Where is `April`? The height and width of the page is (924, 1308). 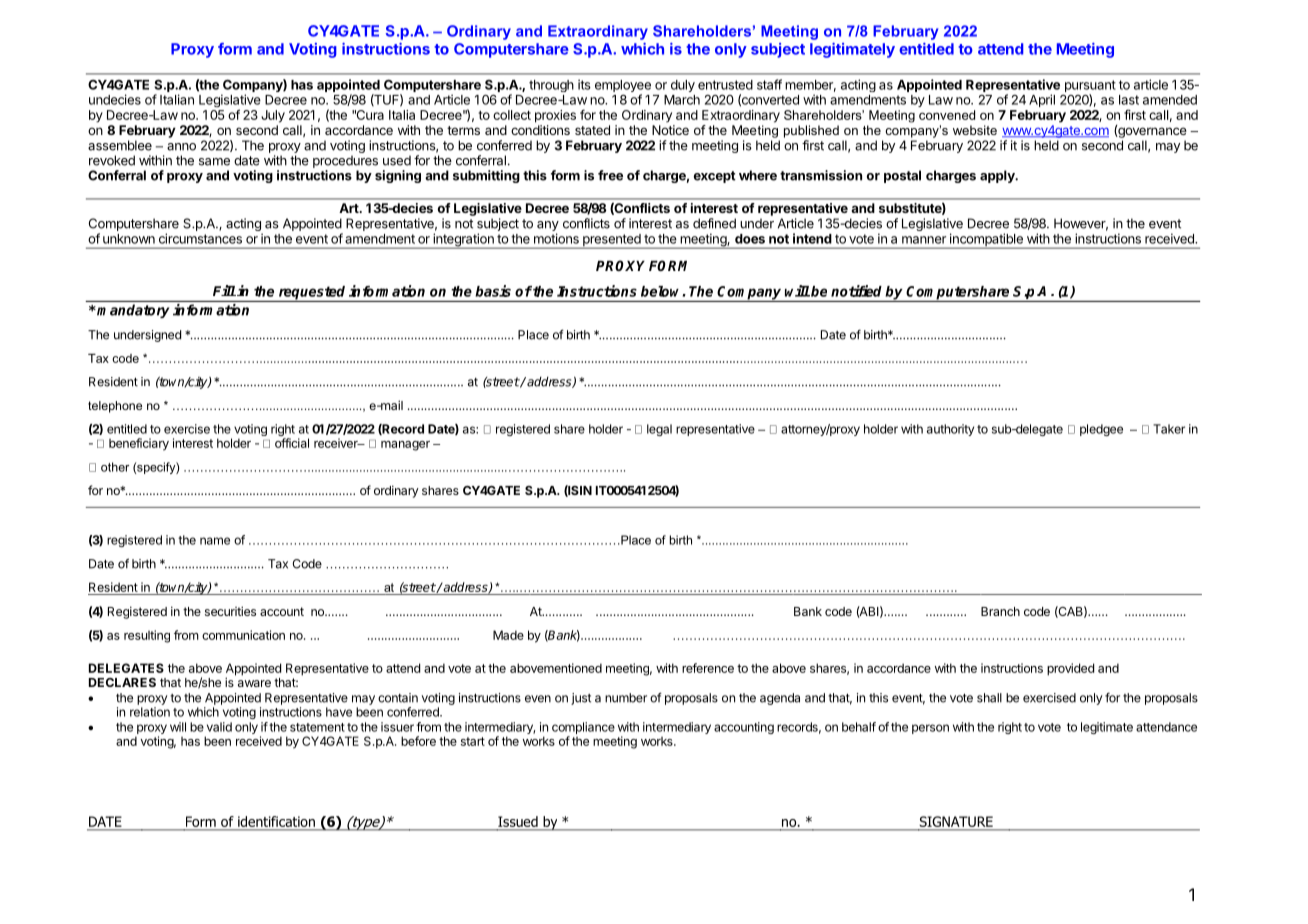 April is located at coordinates (1042, 100).
